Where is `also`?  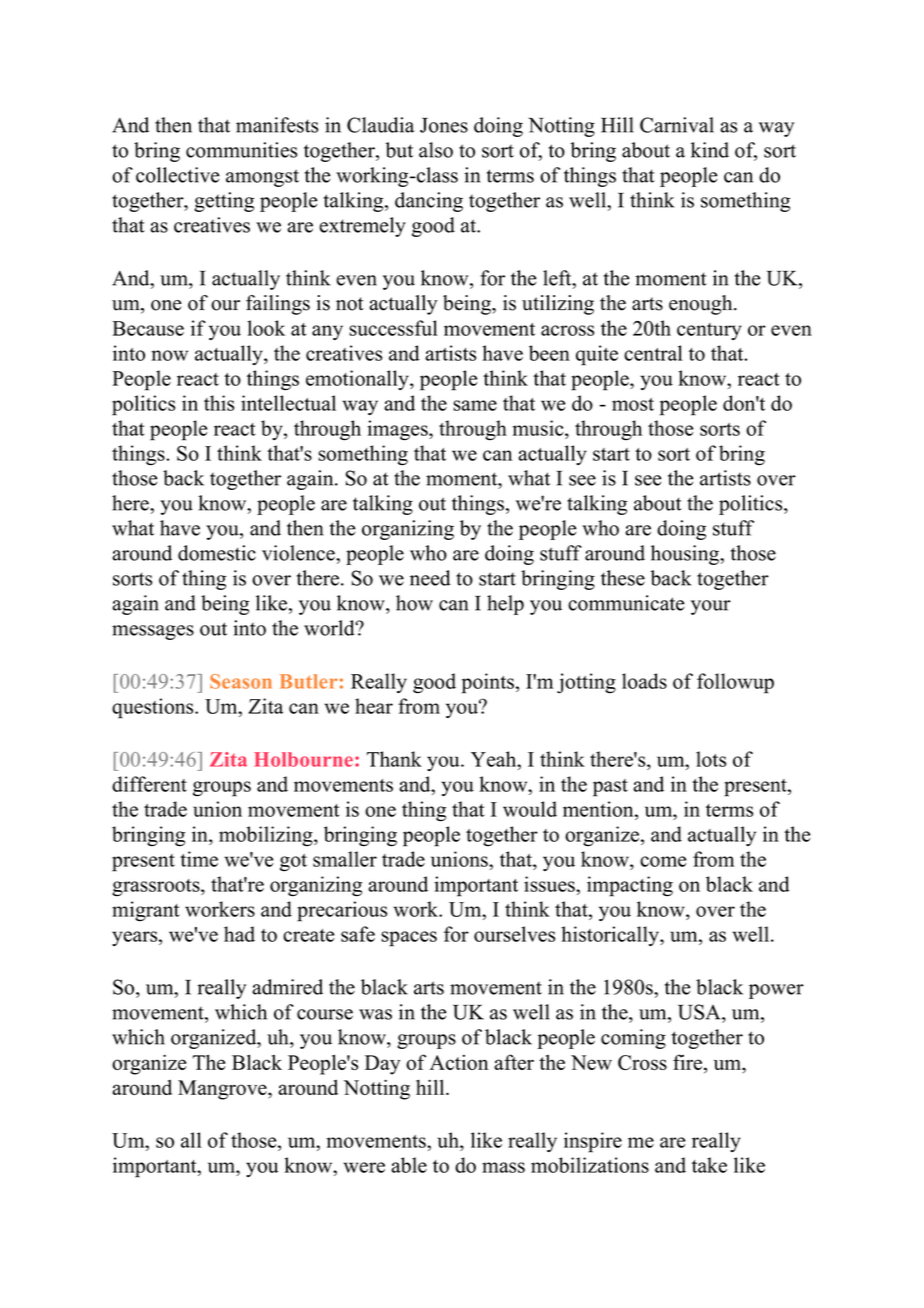
also is located at coordinates (436, 150).
